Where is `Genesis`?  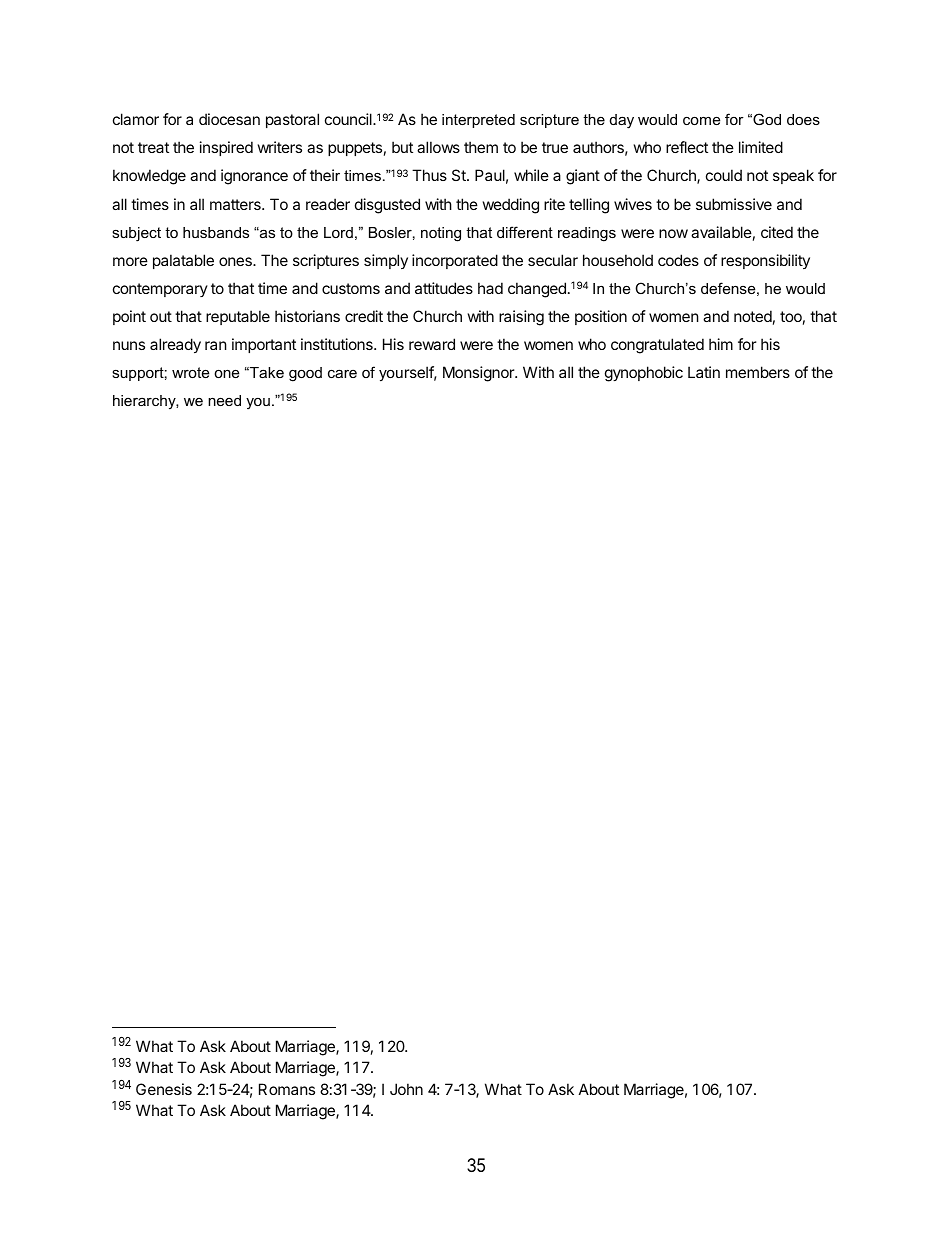 Genesis is located at coordinates (164, 1089).
